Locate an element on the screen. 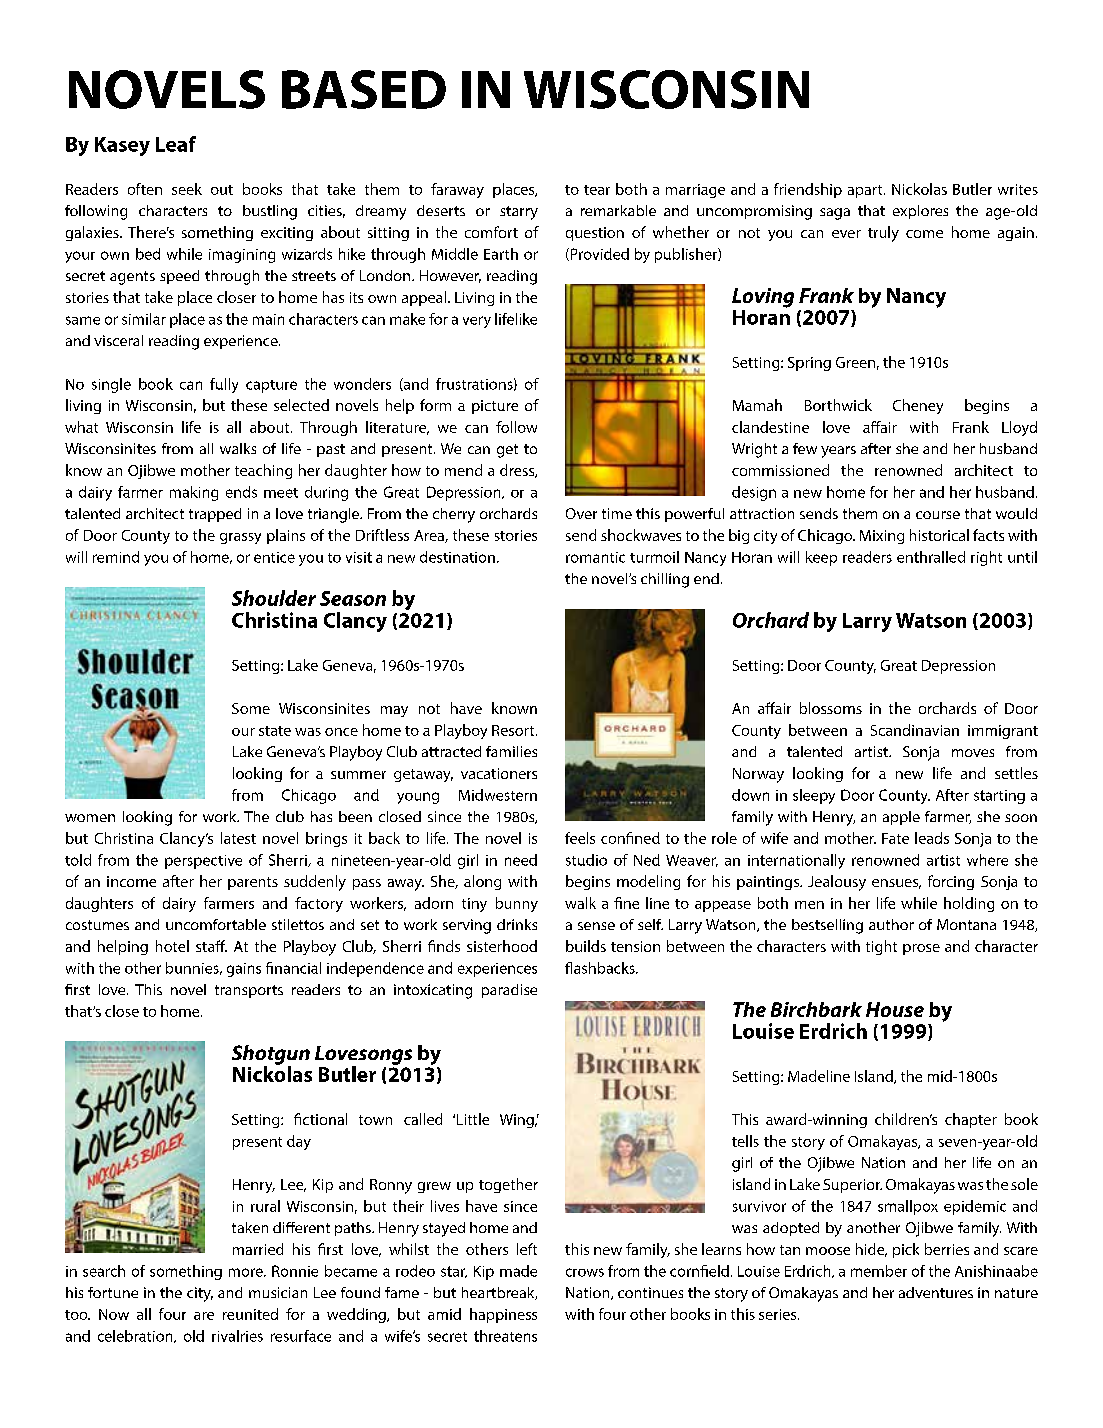 This screenshot has width=1103, height=1428. tear is located at coordinates (597, 190).
